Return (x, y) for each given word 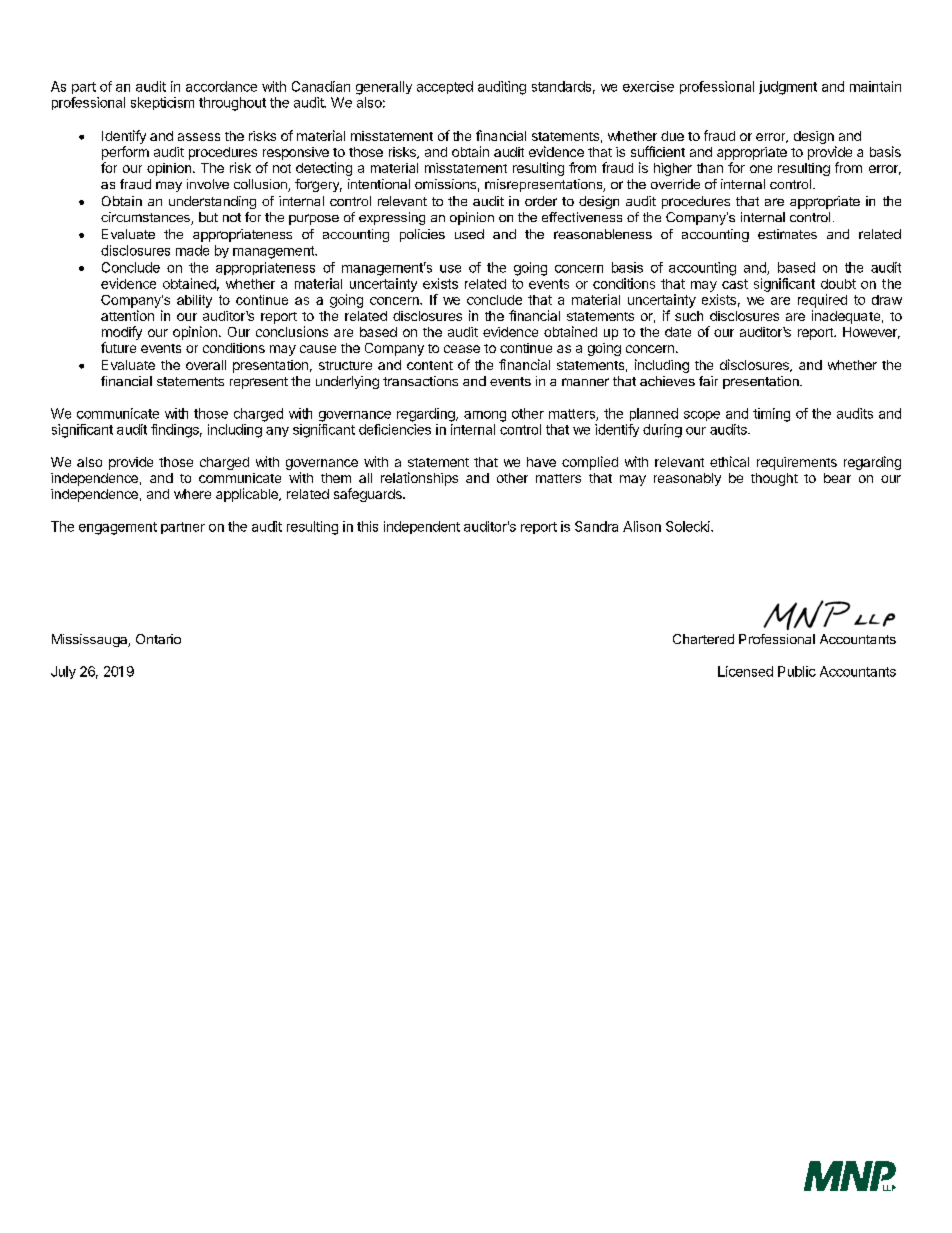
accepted (445, 87)
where (192, 494)
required (822, 301)
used (469, 234)
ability (194, 301)
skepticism (162, 103)
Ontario (158, 639)
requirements (797, 463)
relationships (419, 479)
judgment (788, 88)
